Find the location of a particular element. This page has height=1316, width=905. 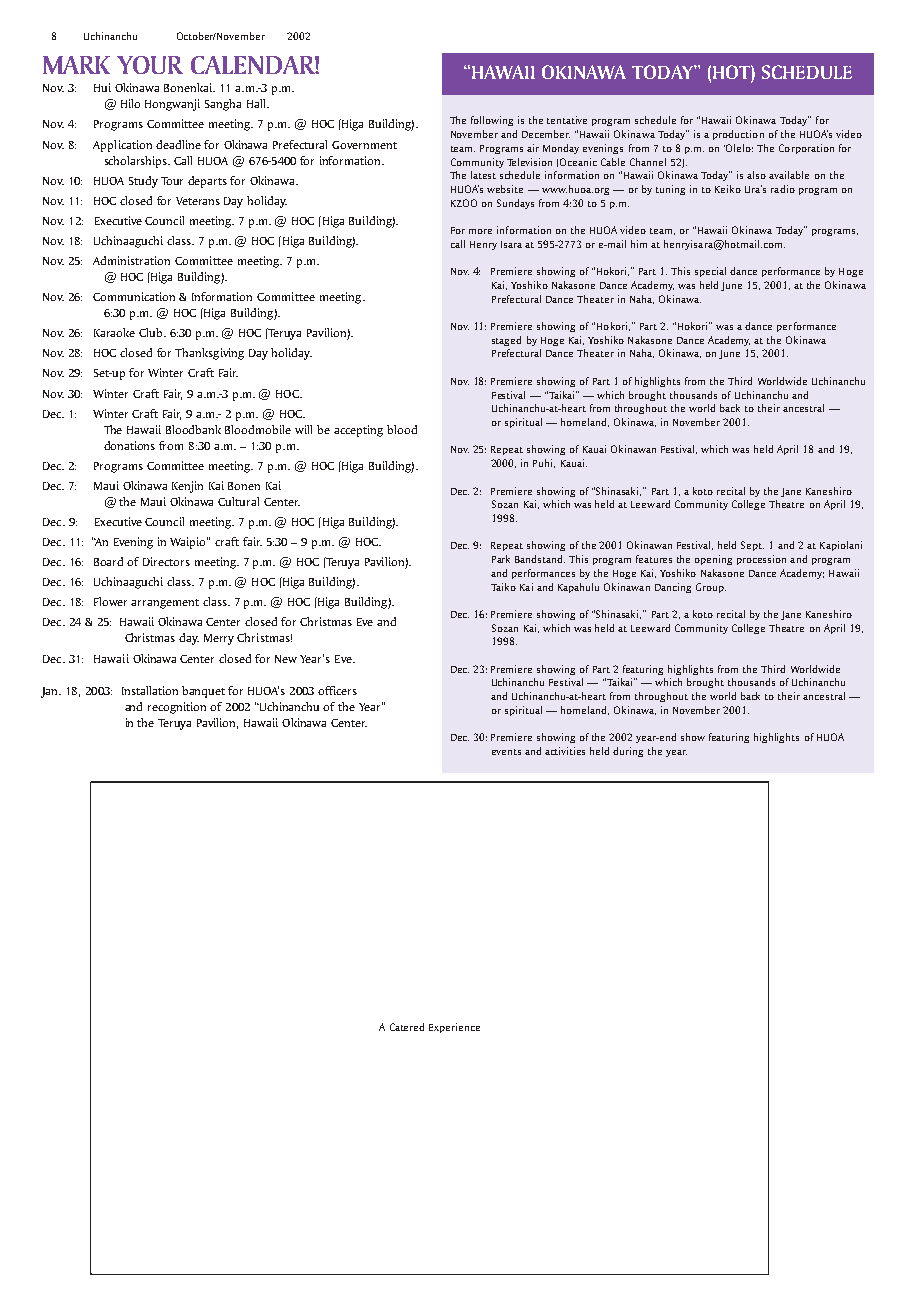

Directors is located at coordinates (166, 561).
